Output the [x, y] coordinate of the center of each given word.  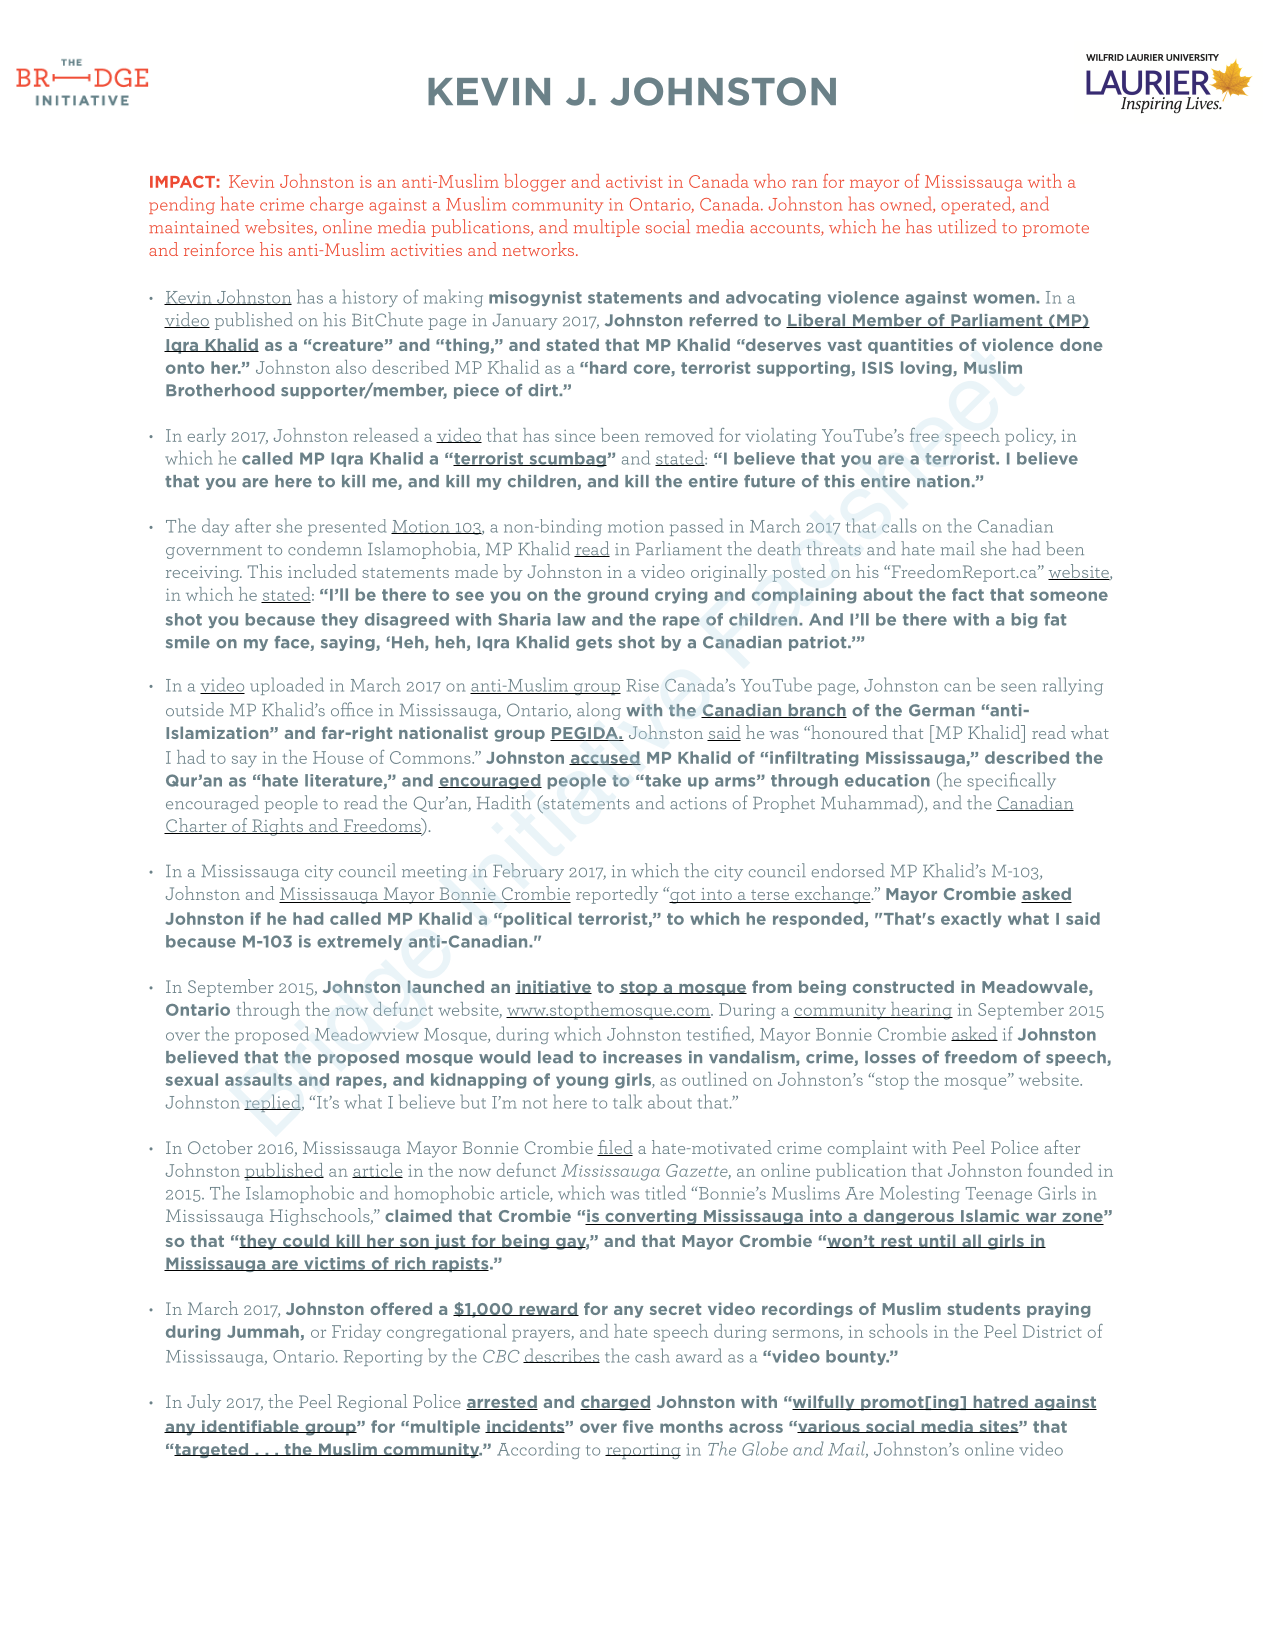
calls [899, 525]
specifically [1011, 781]
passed [696, 527]
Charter [196, 826]
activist [634, 181]
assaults [258, 1079]
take [662, 780]
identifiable [250, 1426]
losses [890, 1057]
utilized [967, 226]
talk [627, 1101]
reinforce [219, 249]
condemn [325, 548]
